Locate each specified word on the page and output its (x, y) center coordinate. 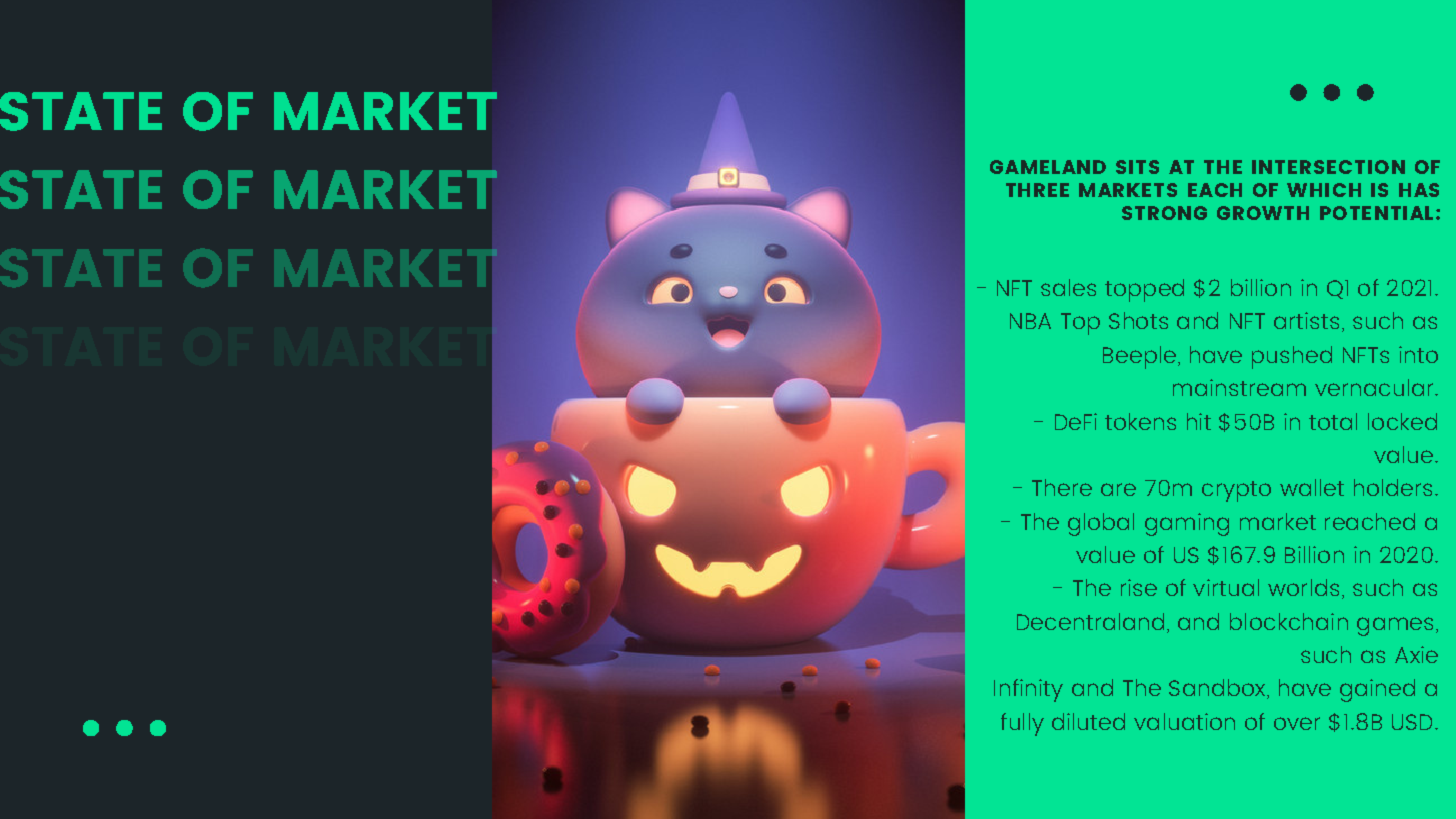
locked (1402, 421)
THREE (1037, 190)
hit (1199, 421)
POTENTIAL (1376, 213)
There (1062, 487)
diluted (1088, 721)
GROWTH (1263, 213)
